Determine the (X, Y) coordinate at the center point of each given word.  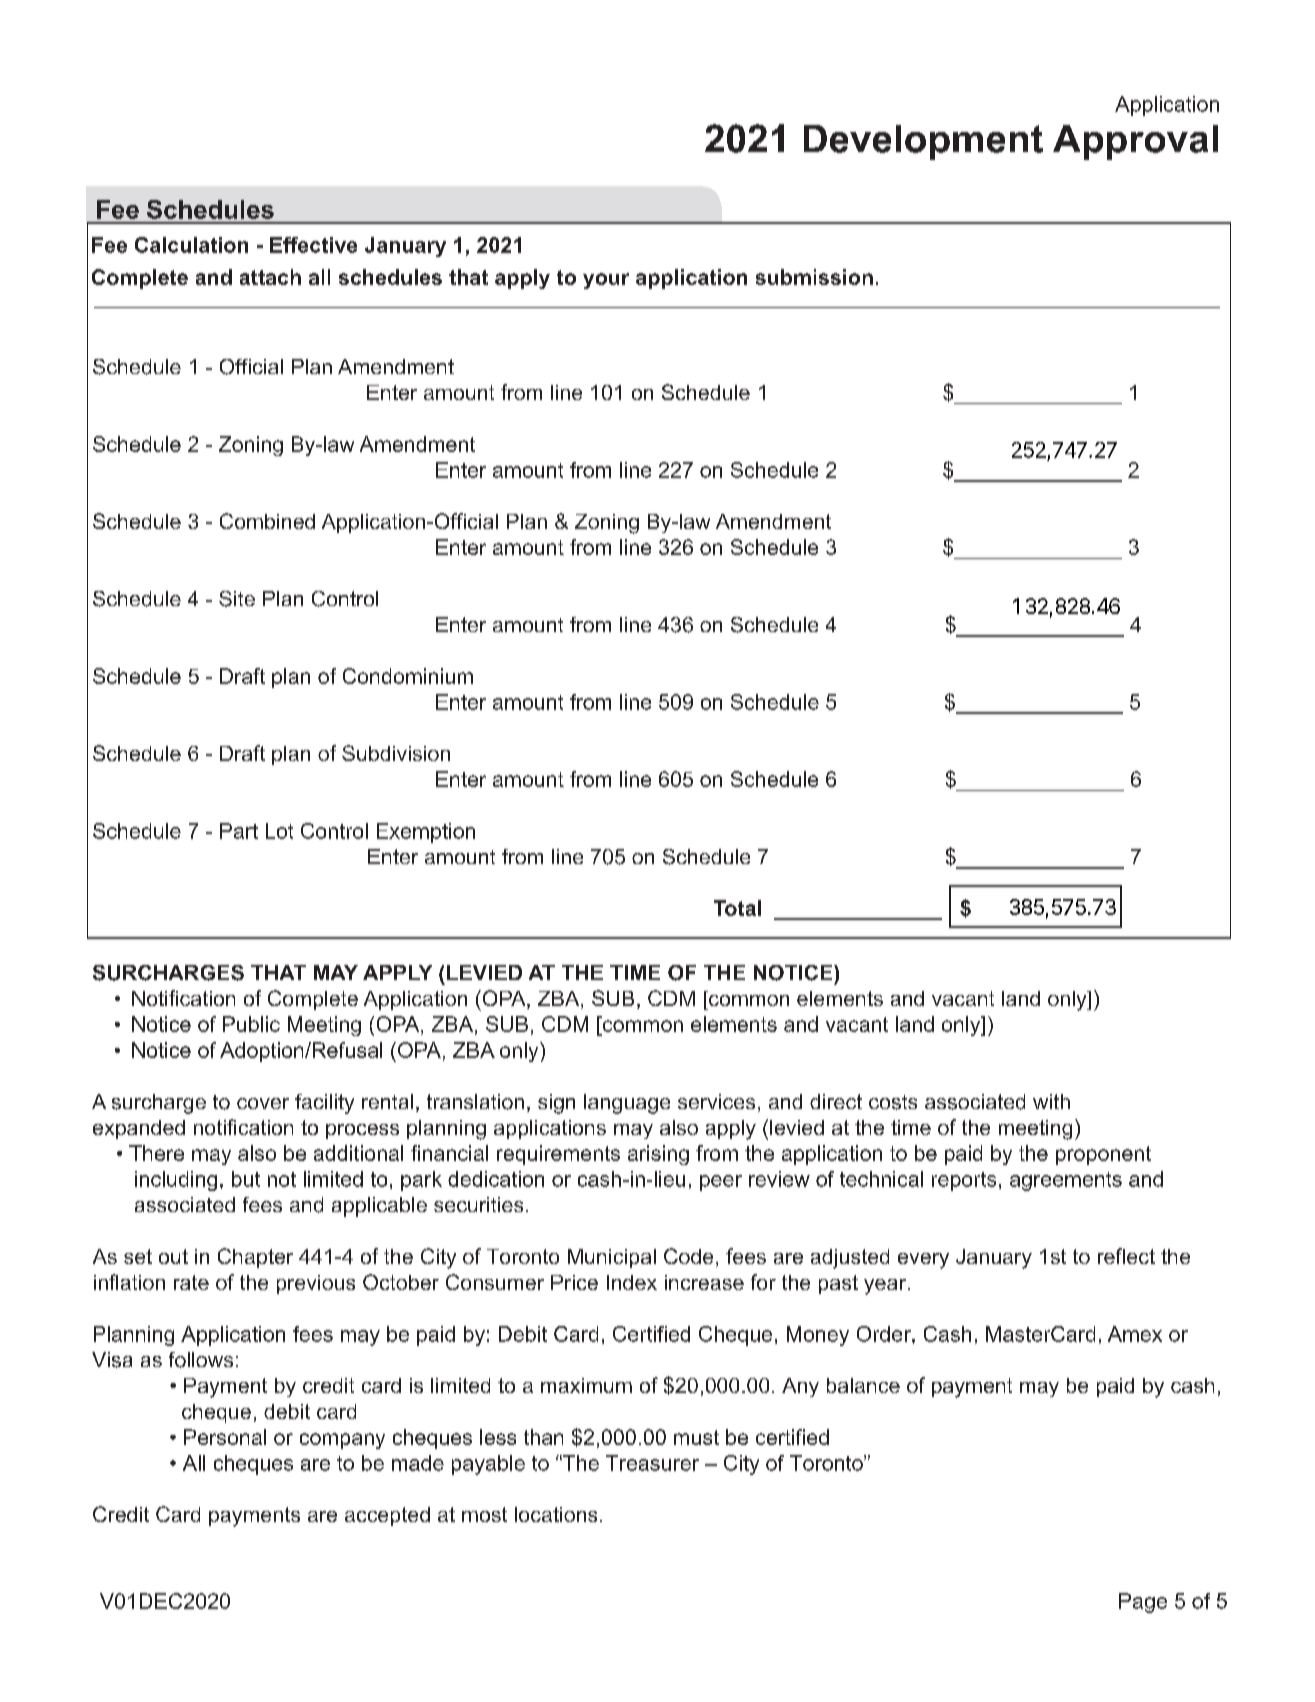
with (1051, 1101)
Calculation (191, 245)
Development (923, 142)
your (606, 281)
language (627, 1104)
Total (737, 908)
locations (556, 1514)
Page (1143, 1603)
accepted (387, 1516)
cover (263, 1103)
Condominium (408, 676)
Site (237, 599)
